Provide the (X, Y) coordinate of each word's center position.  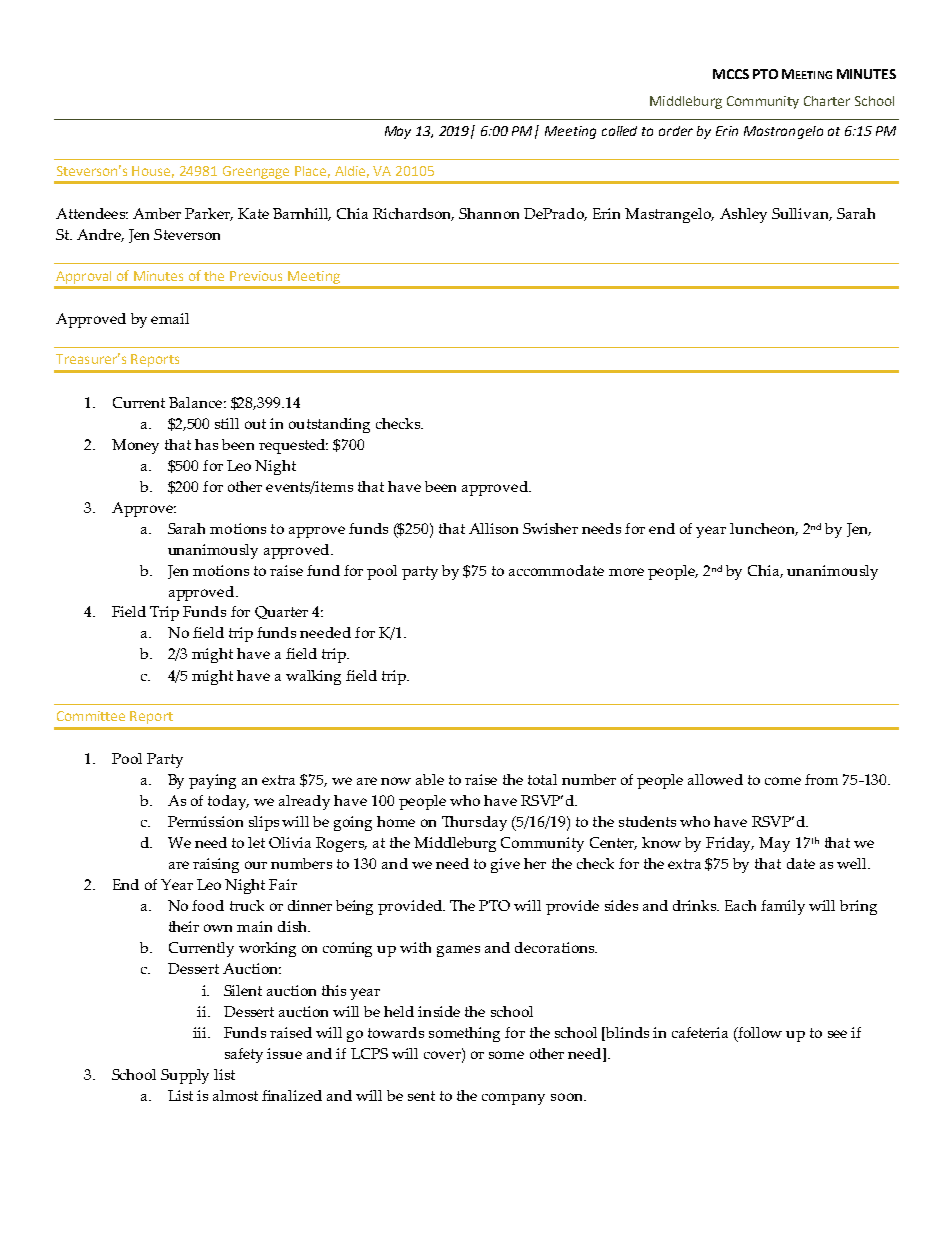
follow (759, 1032)
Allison (493, 528)
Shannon (489, 213)
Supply (185, 1076)
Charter (827, 101)
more (626, 572)
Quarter (281, 612)
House (153, 172)
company (513, 1099)
